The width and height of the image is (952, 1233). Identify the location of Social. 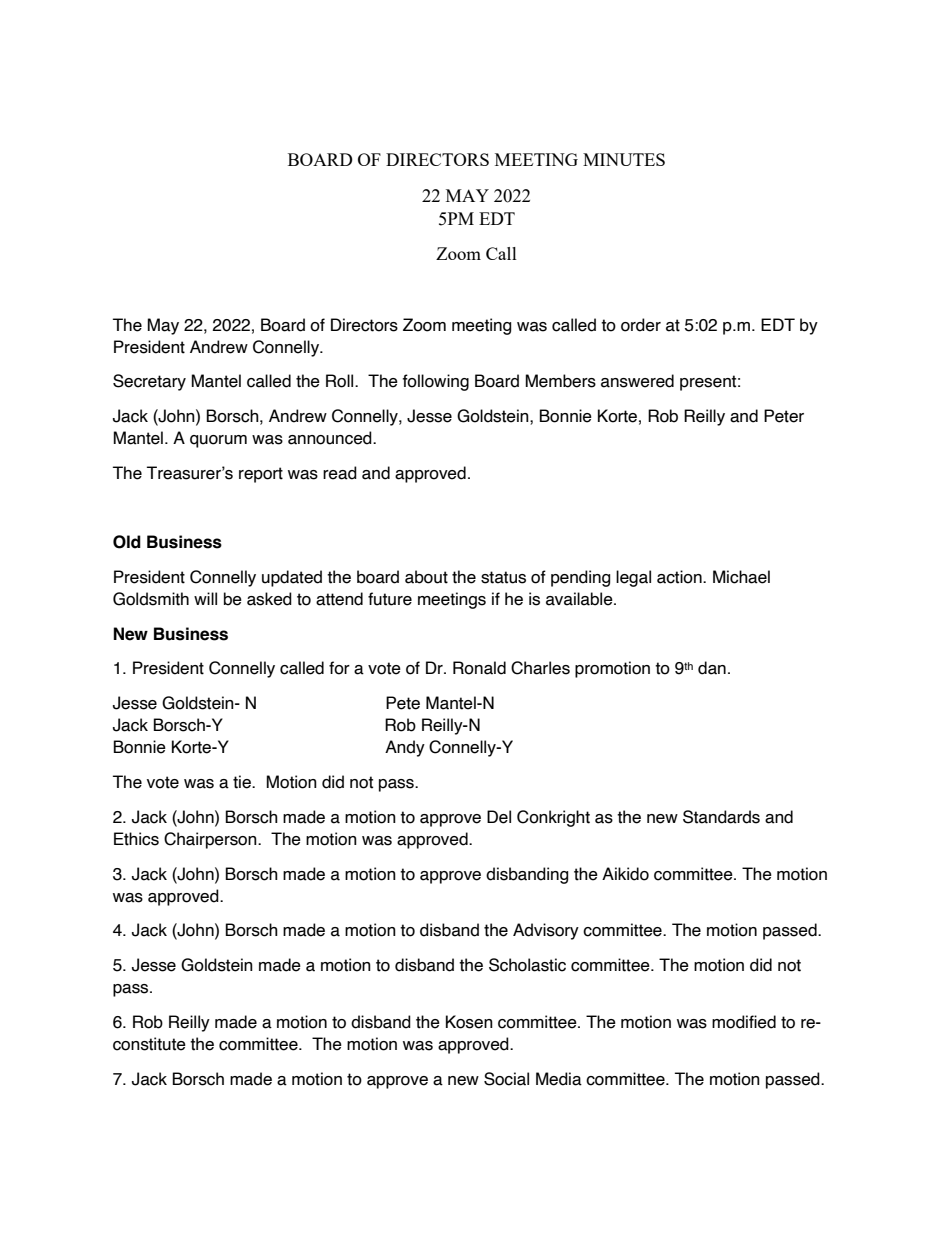
(506, 1079).
